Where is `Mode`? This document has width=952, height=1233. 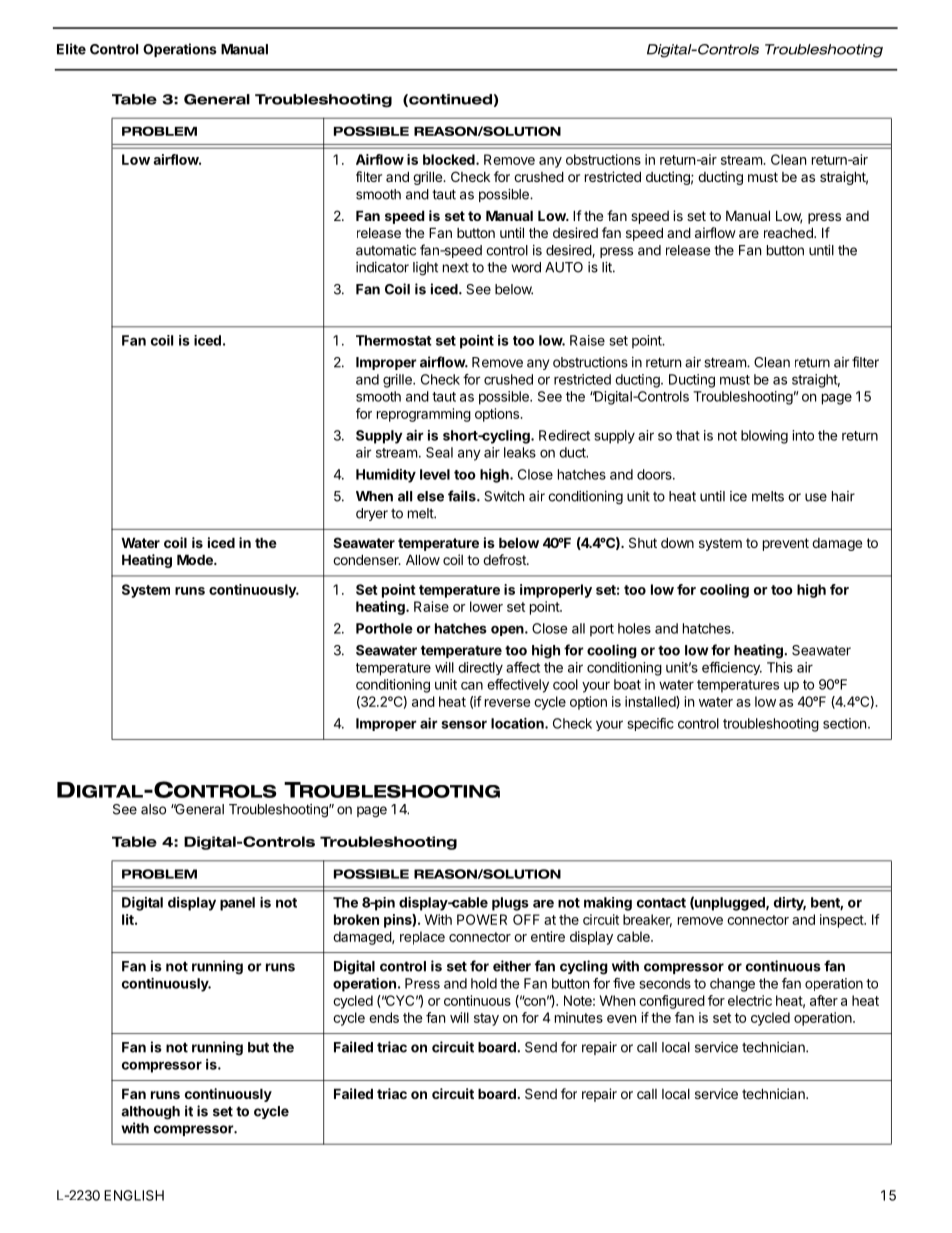 Mode is located at coordinates (196, 559).
